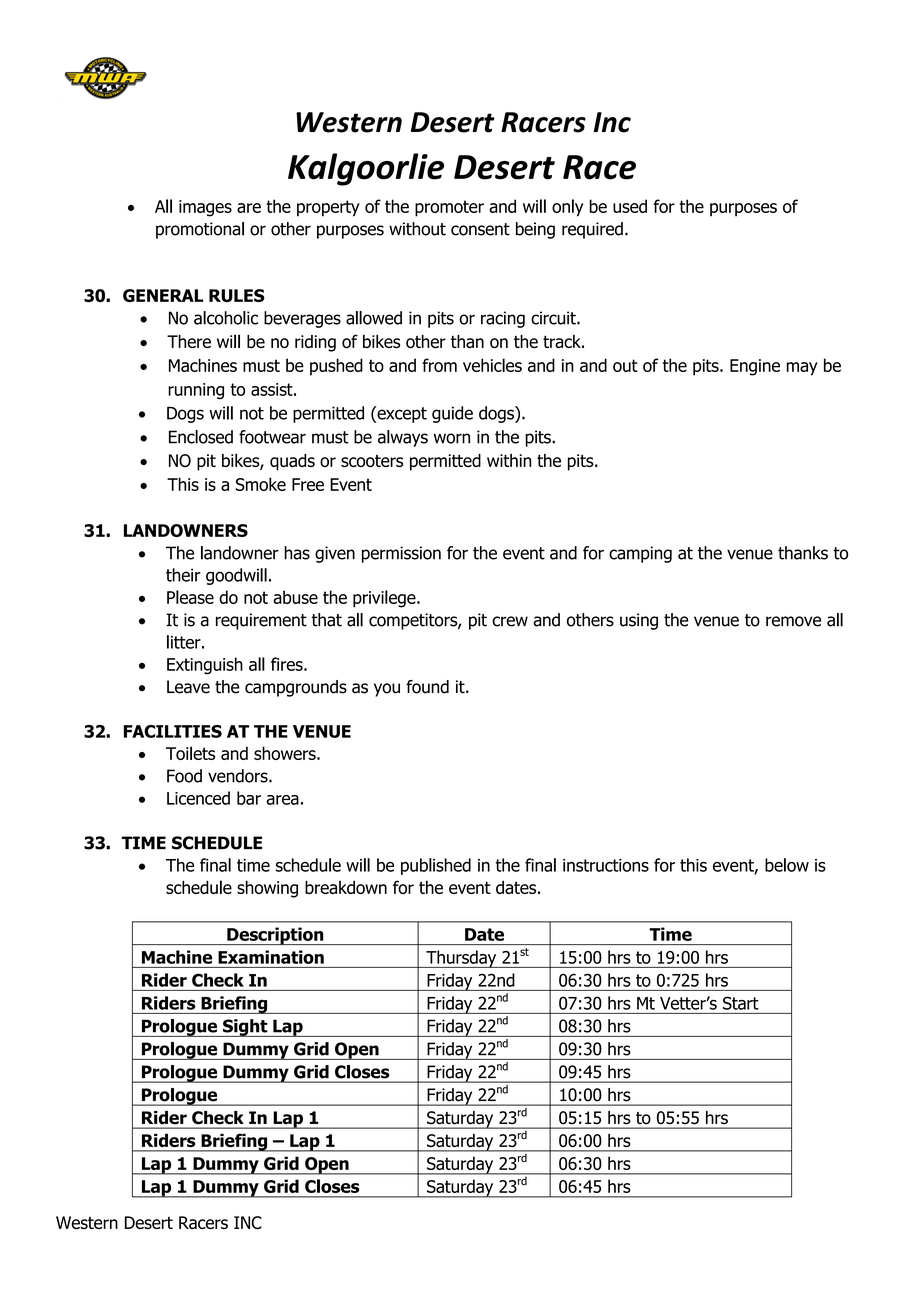 This screenshot has width=924, height=1308. I want to click on crew, so click(510, 621).
